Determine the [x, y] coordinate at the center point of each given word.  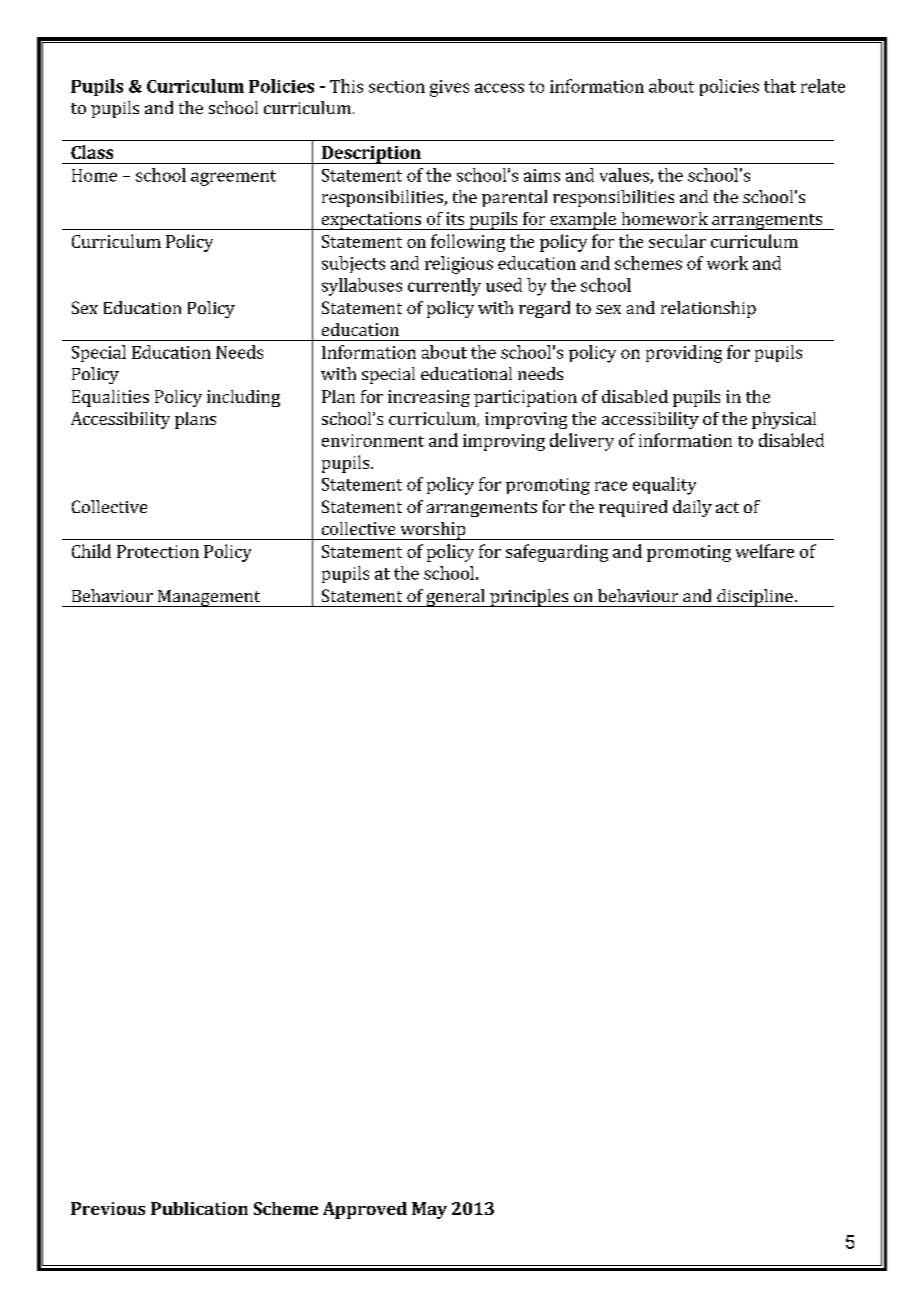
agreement [233, 178]
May [429, 1210]
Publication [199, 1208]
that [780, 86]
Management [209, 598]
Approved [365, 1210]
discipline [755, 598]
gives [449, 88]
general [455, 598]
